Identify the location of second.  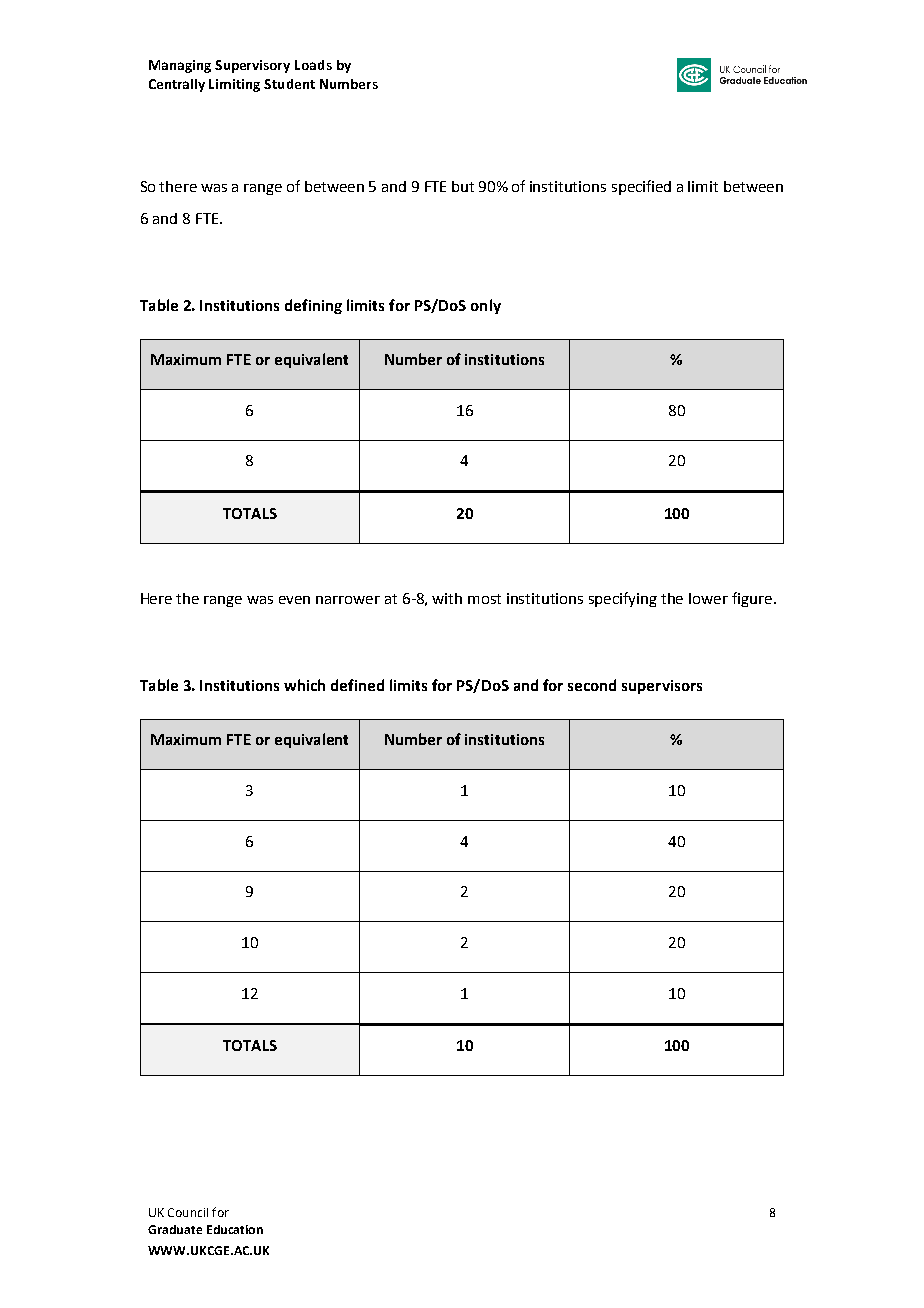
(592, 685).
